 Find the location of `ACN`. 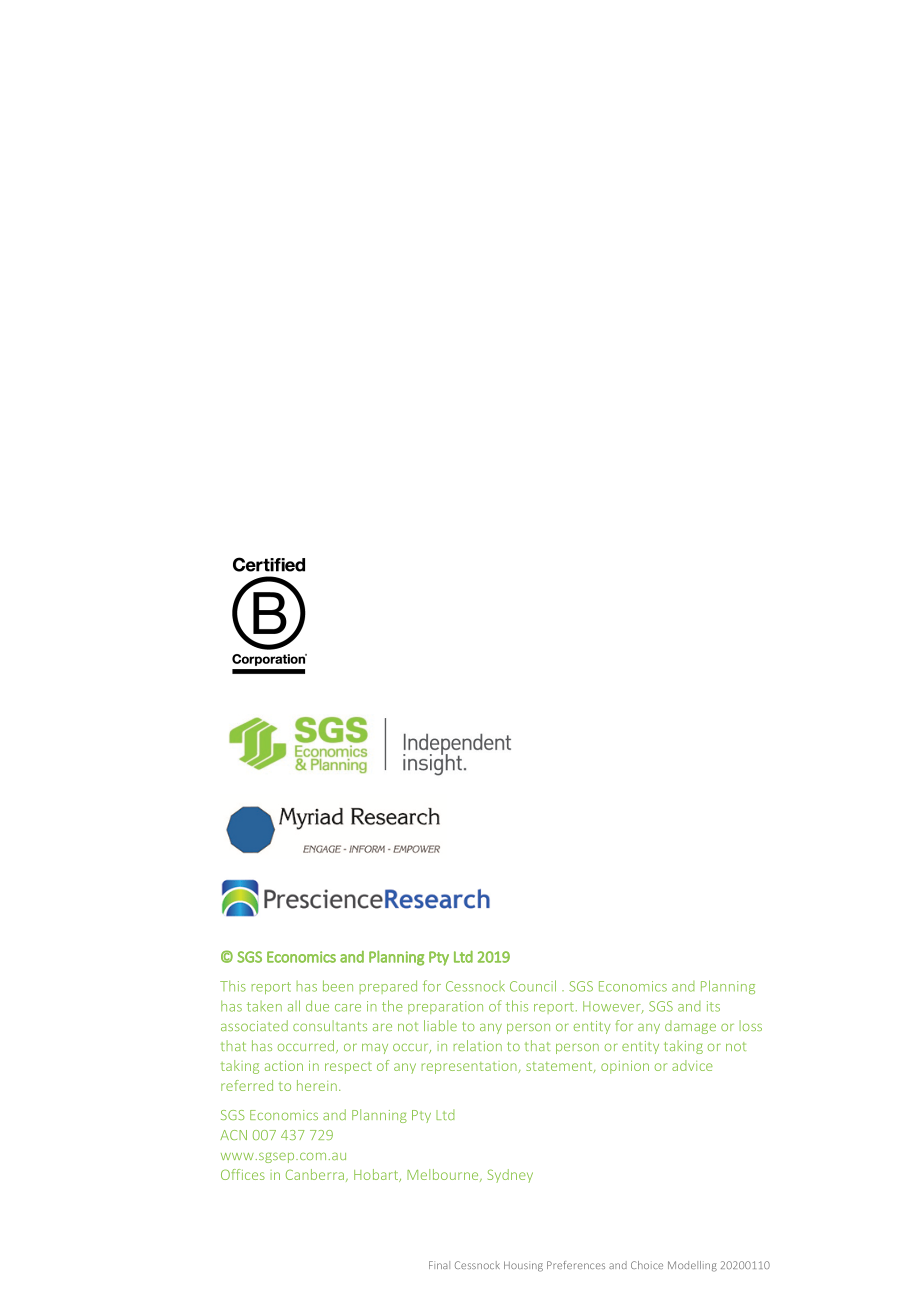

ACN is located at coordinates (233, 1135).
